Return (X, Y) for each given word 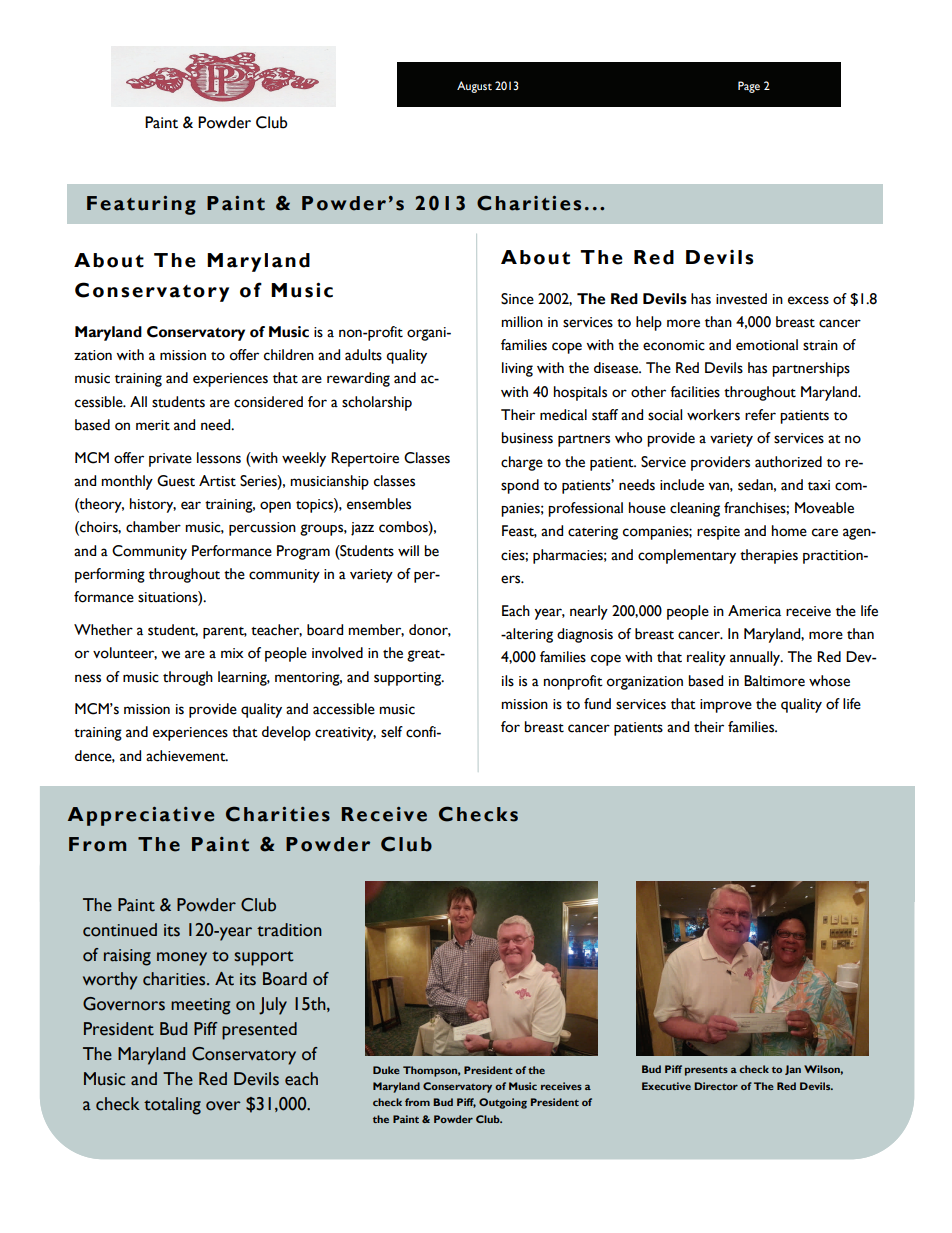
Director (716, 1086)
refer (760, 415)
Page (749, 87)
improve (726, 706)
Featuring (141, 205)
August (474, 87)
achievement (187, 756)
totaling (172, 1106)
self (392, 732)
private (170, 460)
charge (522, 463)
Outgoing (503, 1103)
